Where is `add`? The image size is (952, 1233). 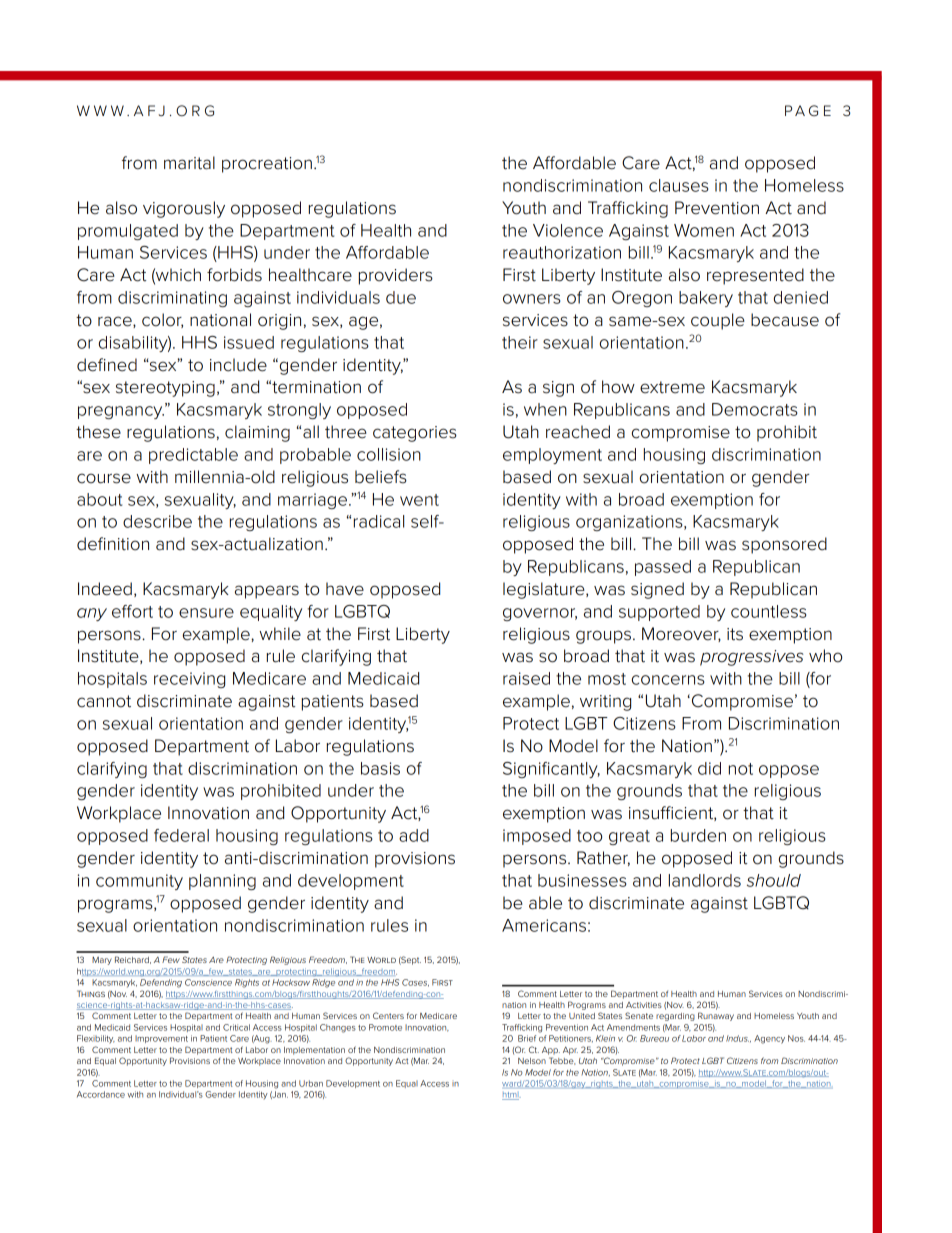 add is located at coordinates (414, 835).
